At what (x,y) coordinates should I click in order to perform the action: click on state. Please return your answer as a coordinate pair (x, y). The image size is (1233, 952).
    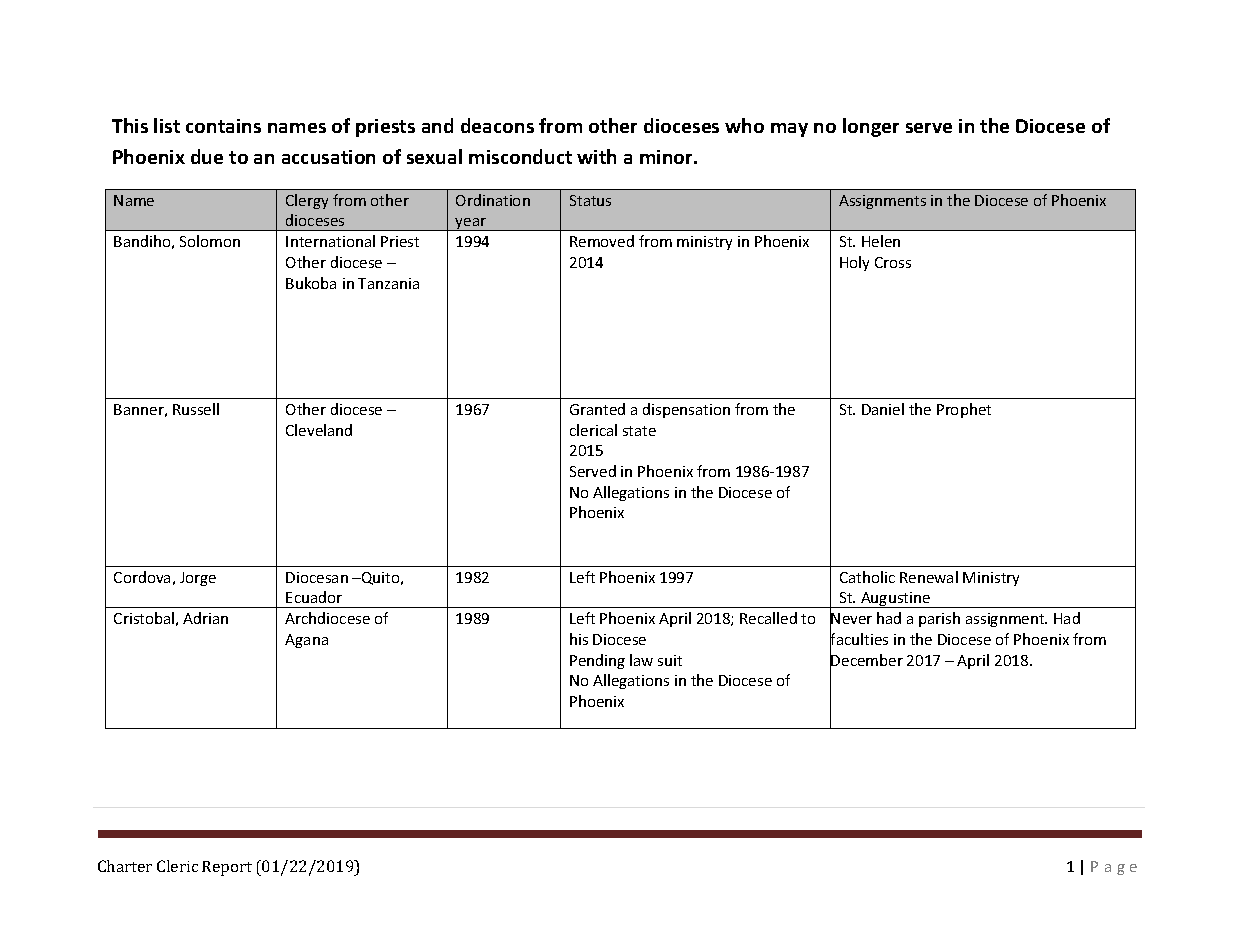
    Looking at the image, I should click on (639, 431).
